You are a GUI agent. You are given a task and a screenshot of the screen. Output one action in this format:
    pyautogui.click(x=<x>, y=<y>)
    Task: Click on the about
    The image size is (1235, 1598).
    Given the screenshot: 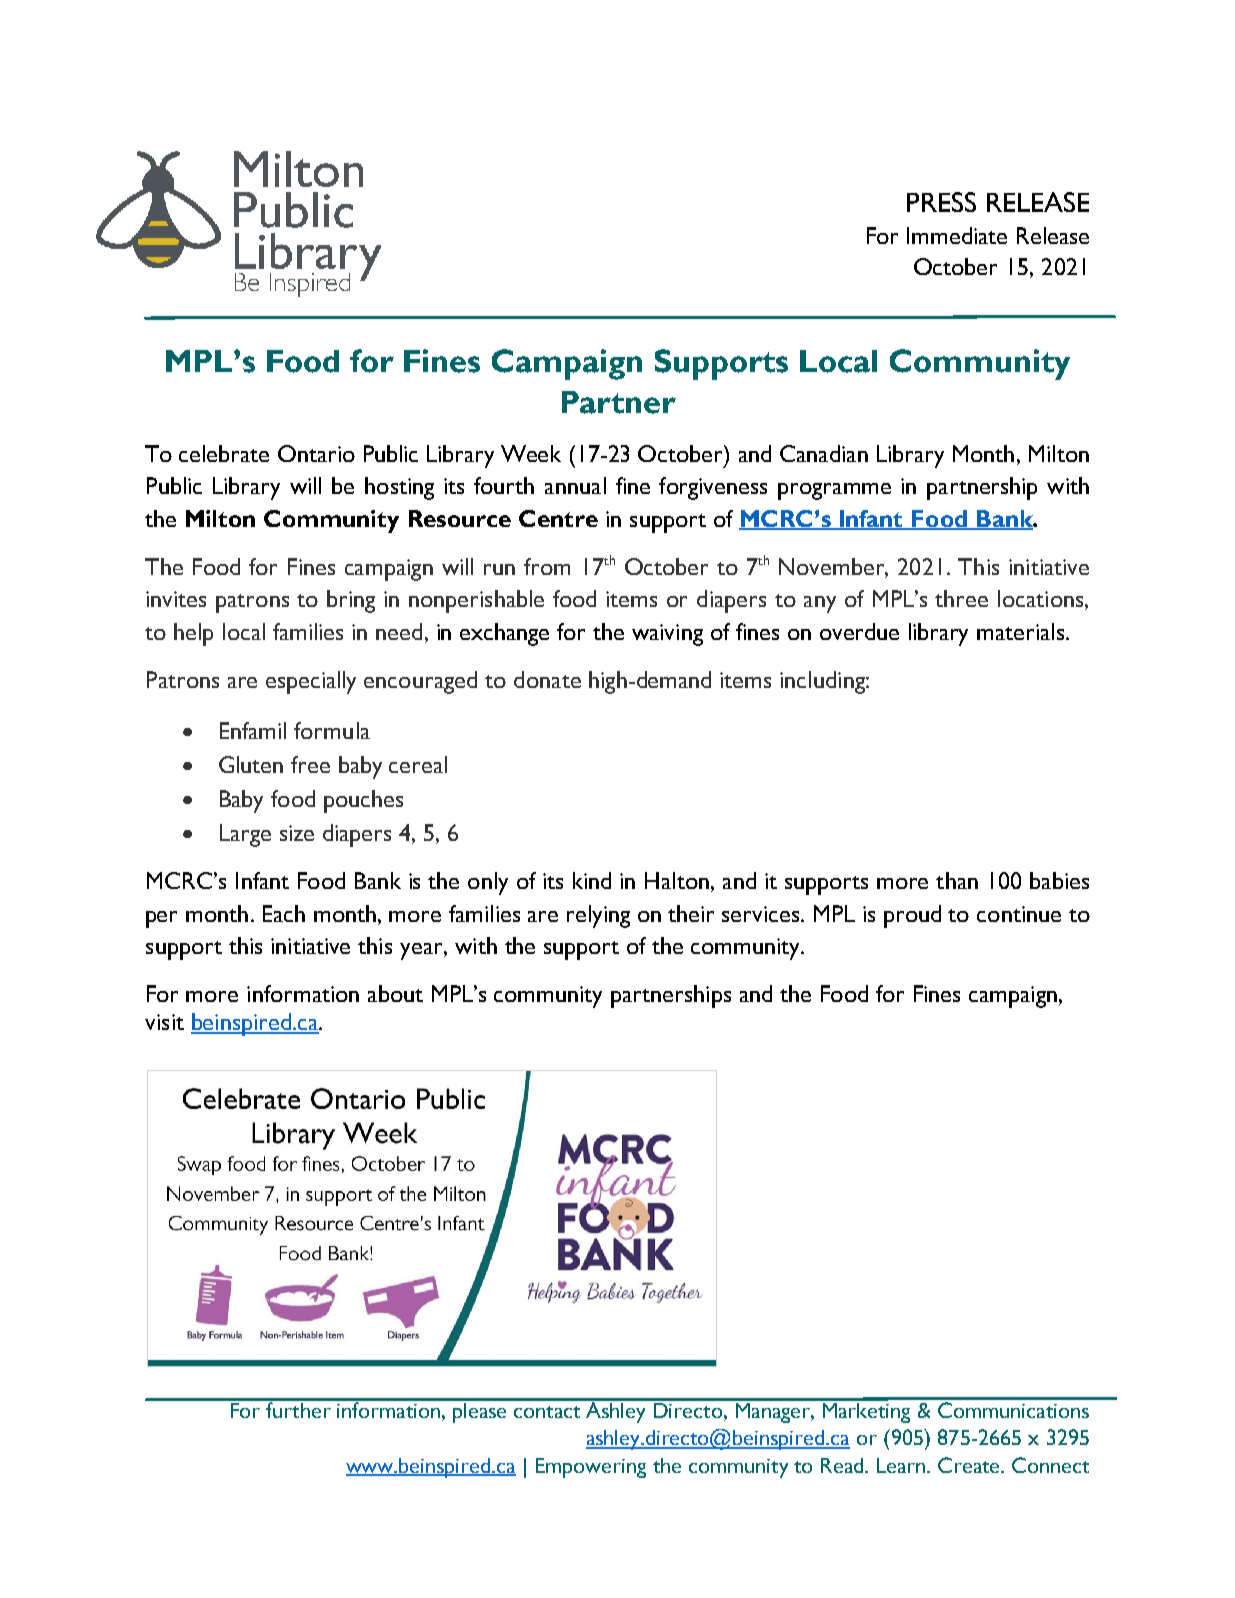 What is the action you would take?
    pyautogui.click(x=395, y=993)
